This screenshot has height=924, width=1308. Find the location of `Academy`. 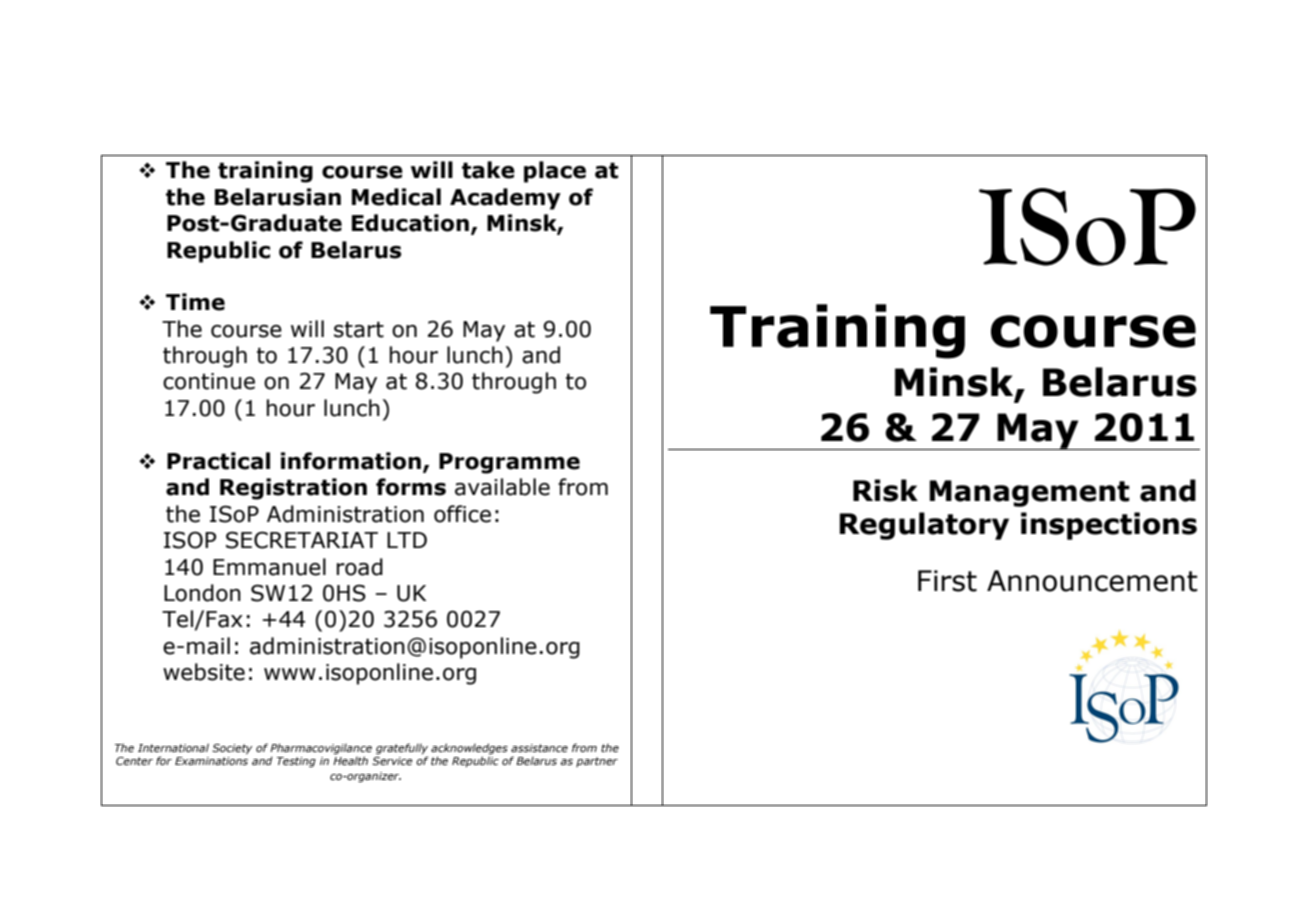

Academy is located at coordinates (505, 199).
